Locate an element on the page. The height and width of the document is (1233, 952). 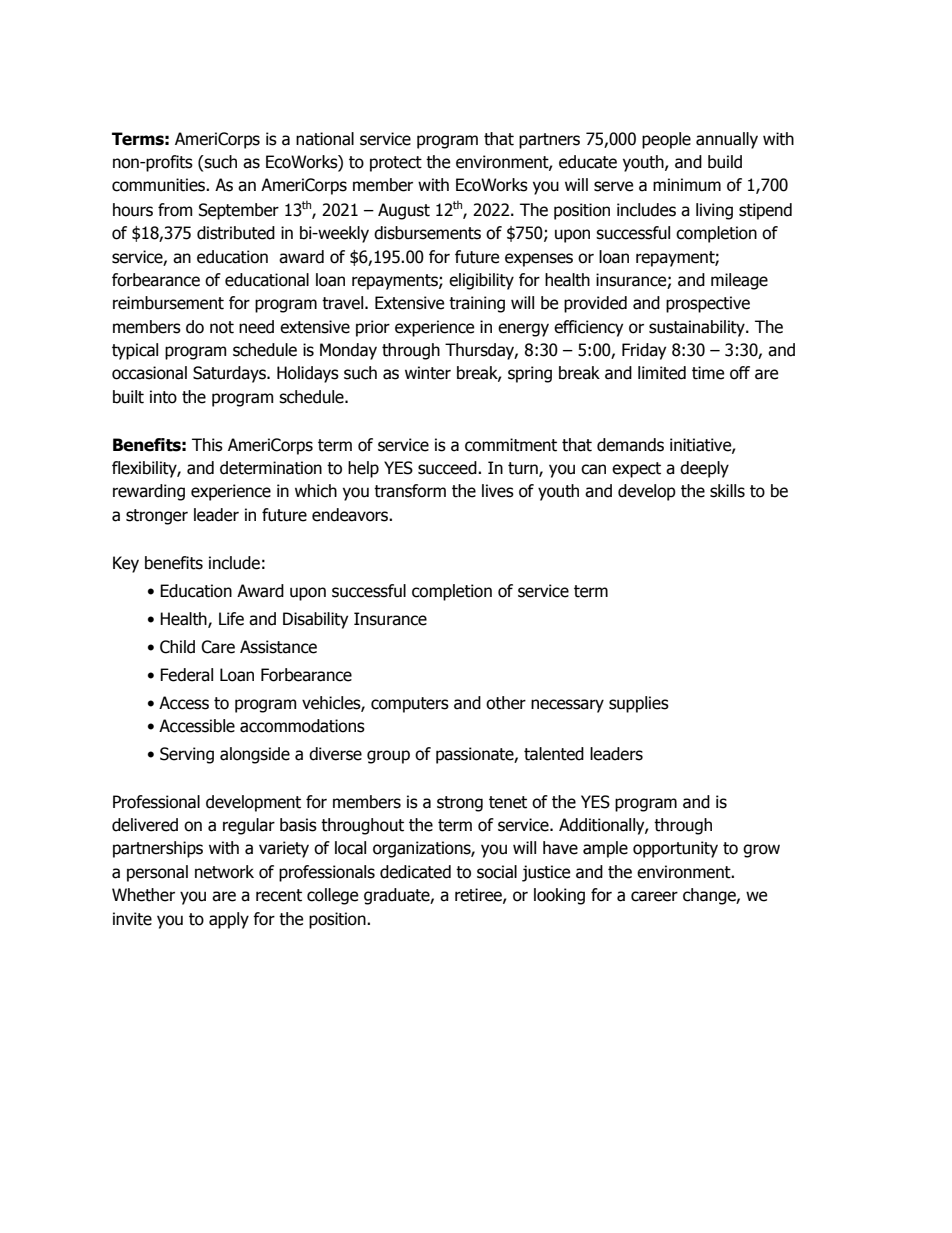
rewarding is located at coordinates (149, 492).
